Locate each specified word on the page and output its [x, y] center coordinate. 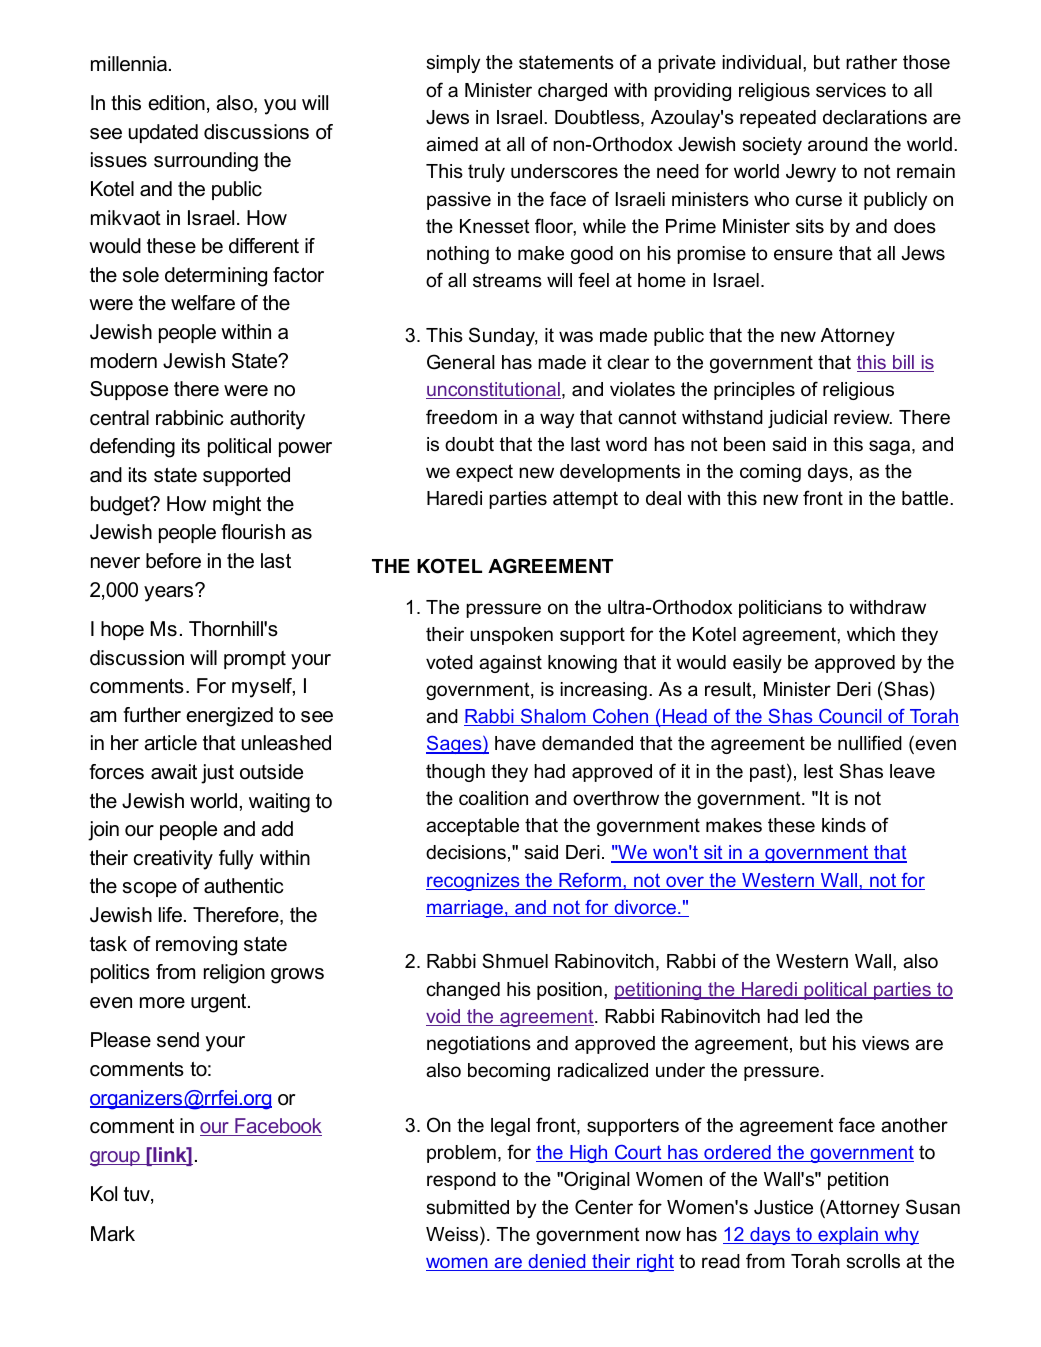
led [817, 1016]
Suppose [129, 390]
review [863, 417]
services [851, 90]
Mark [113, 1234]
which [871, 634]
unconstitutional [493, 390]
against [510, 664]
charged [572, 92]
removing [196, 946]
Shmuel [515, 961]
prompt [255, 660]
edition [176, 103]
